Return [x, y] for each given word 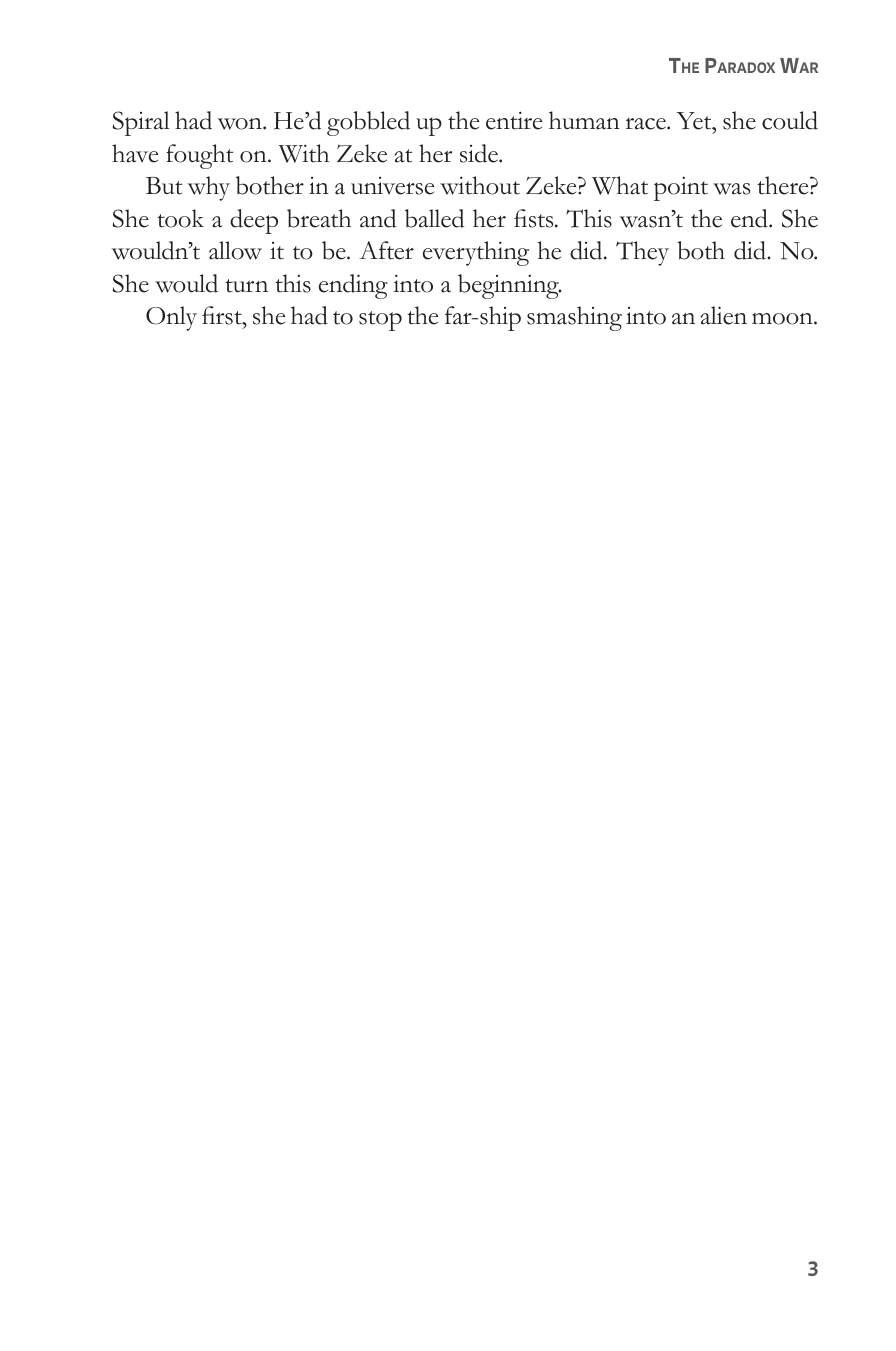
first [223, 315]
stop [380, 321]
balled [434, 218]
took [180, 218]
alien [724, 315]
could [790, 120]
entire [514, 121]
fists [535, 218]
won [240, 124]
